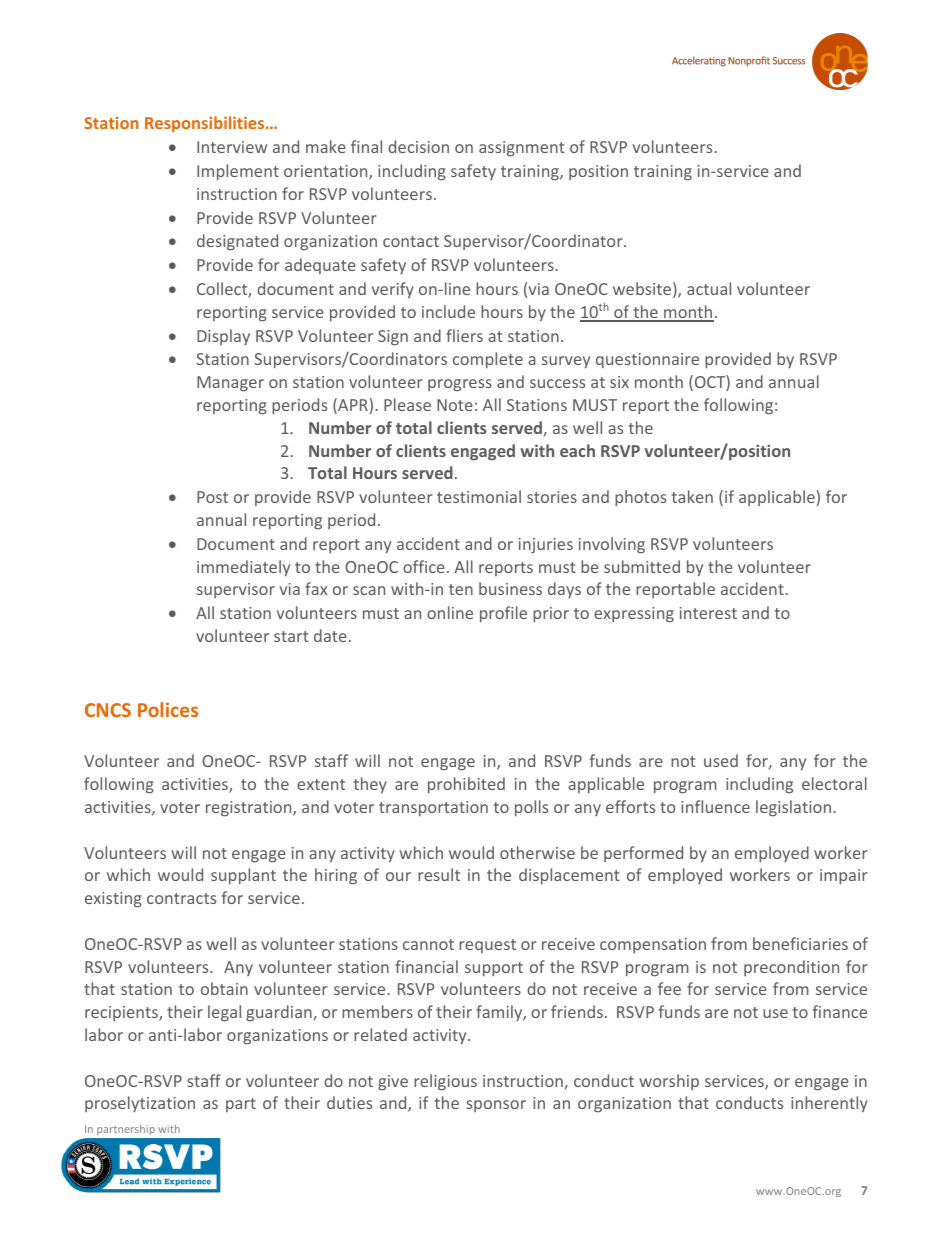 The image size is (952, 1233). What do you see at coordinates (708, 613) in the screenshot?
I see `interest` at bounding box center [708, 613].
